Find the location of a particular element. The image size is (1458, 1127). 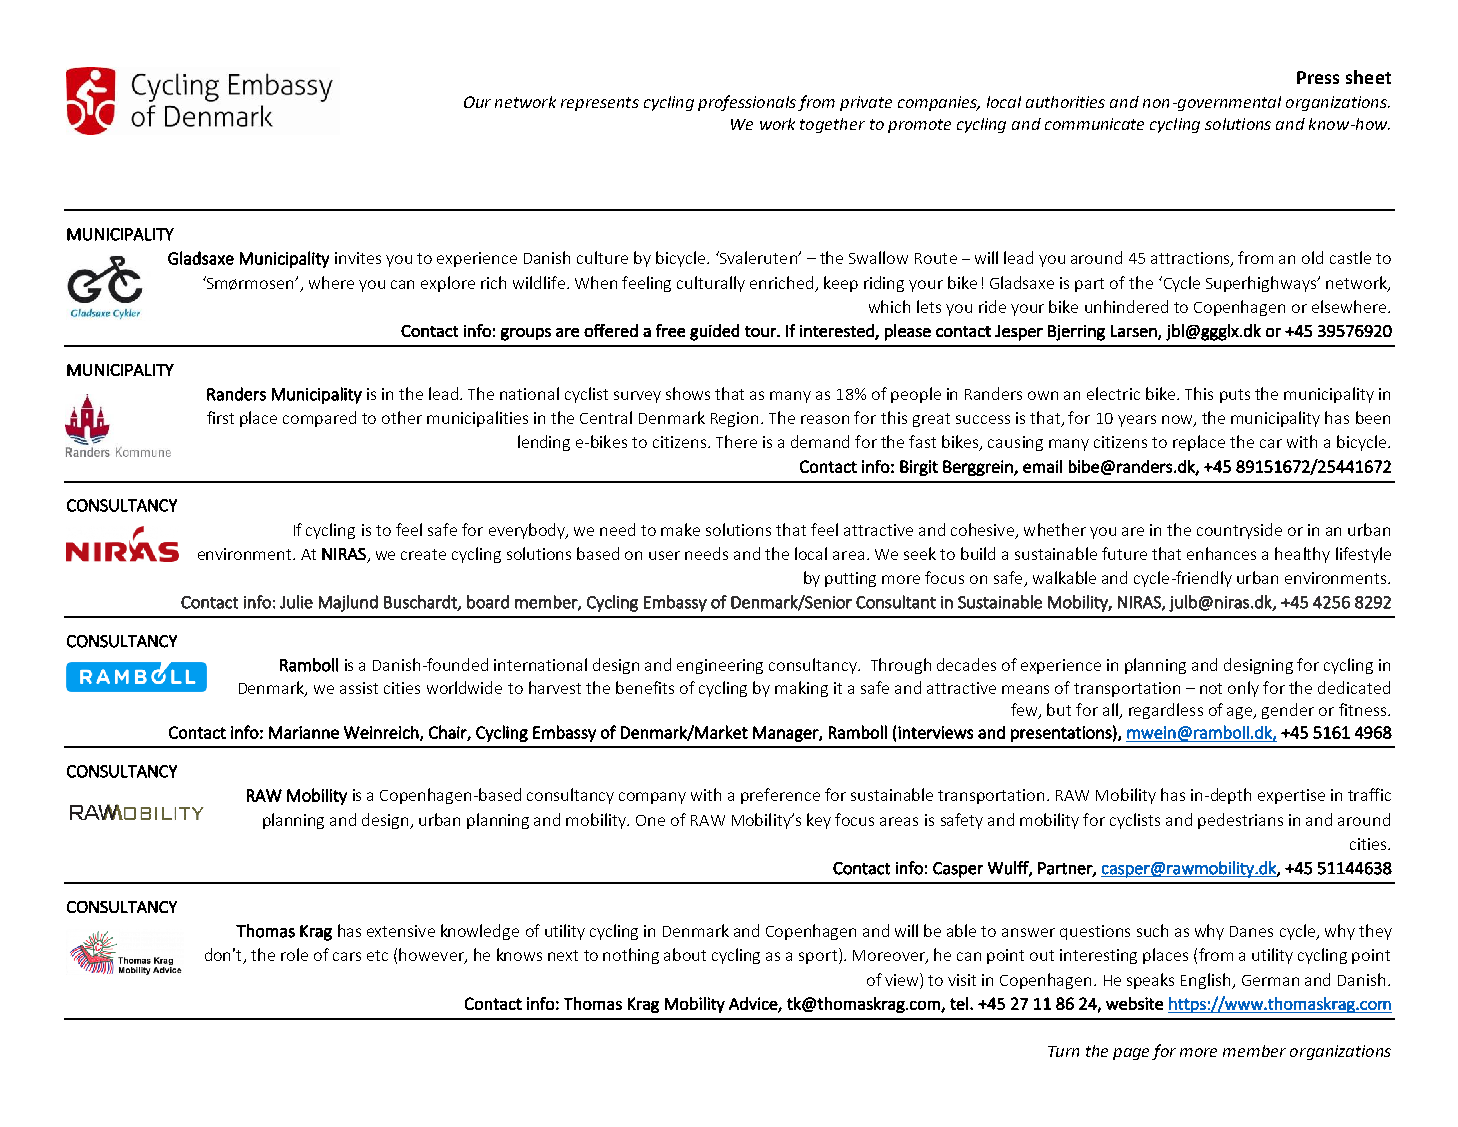

Press is located at coordinates (1318, 77).
